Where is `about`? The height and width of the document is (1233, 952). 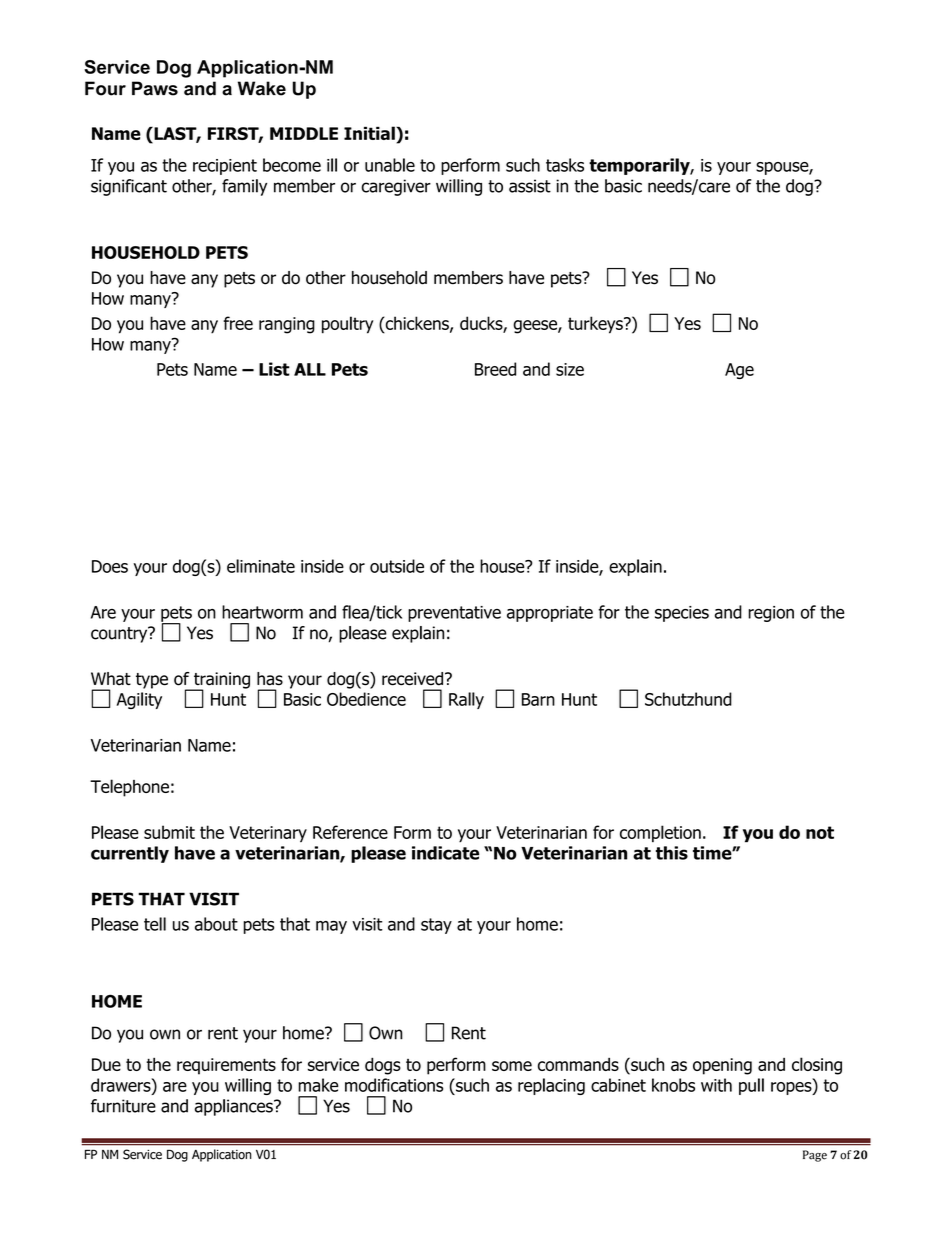
about is located at coordinates (216, 924).
